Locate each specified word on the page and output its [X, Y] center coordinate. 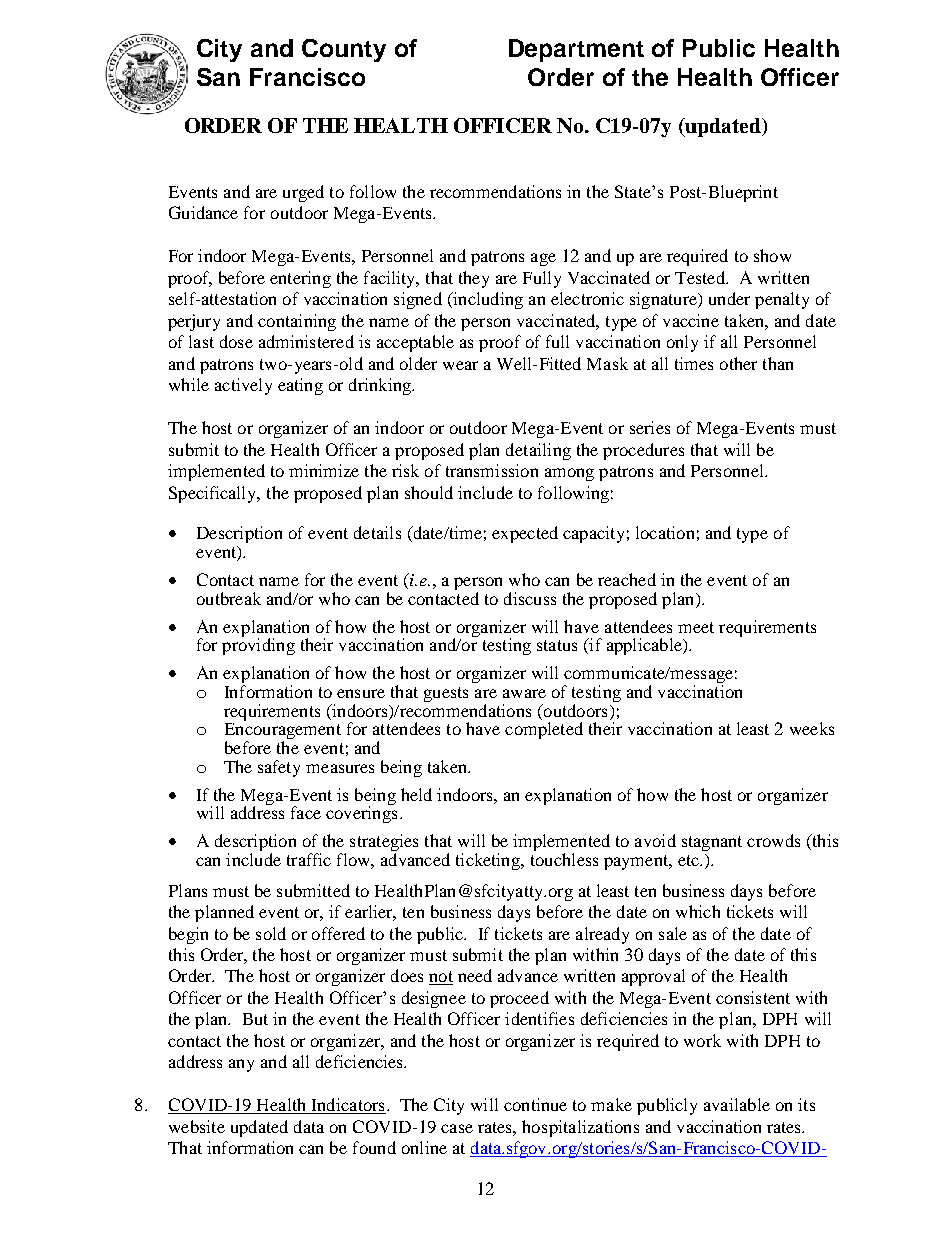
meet [696, 627]
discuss [530, 598]
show [772, 255]
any [241, 1065]
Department [576, 50]
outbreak [229, 598]
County [344, 50]
